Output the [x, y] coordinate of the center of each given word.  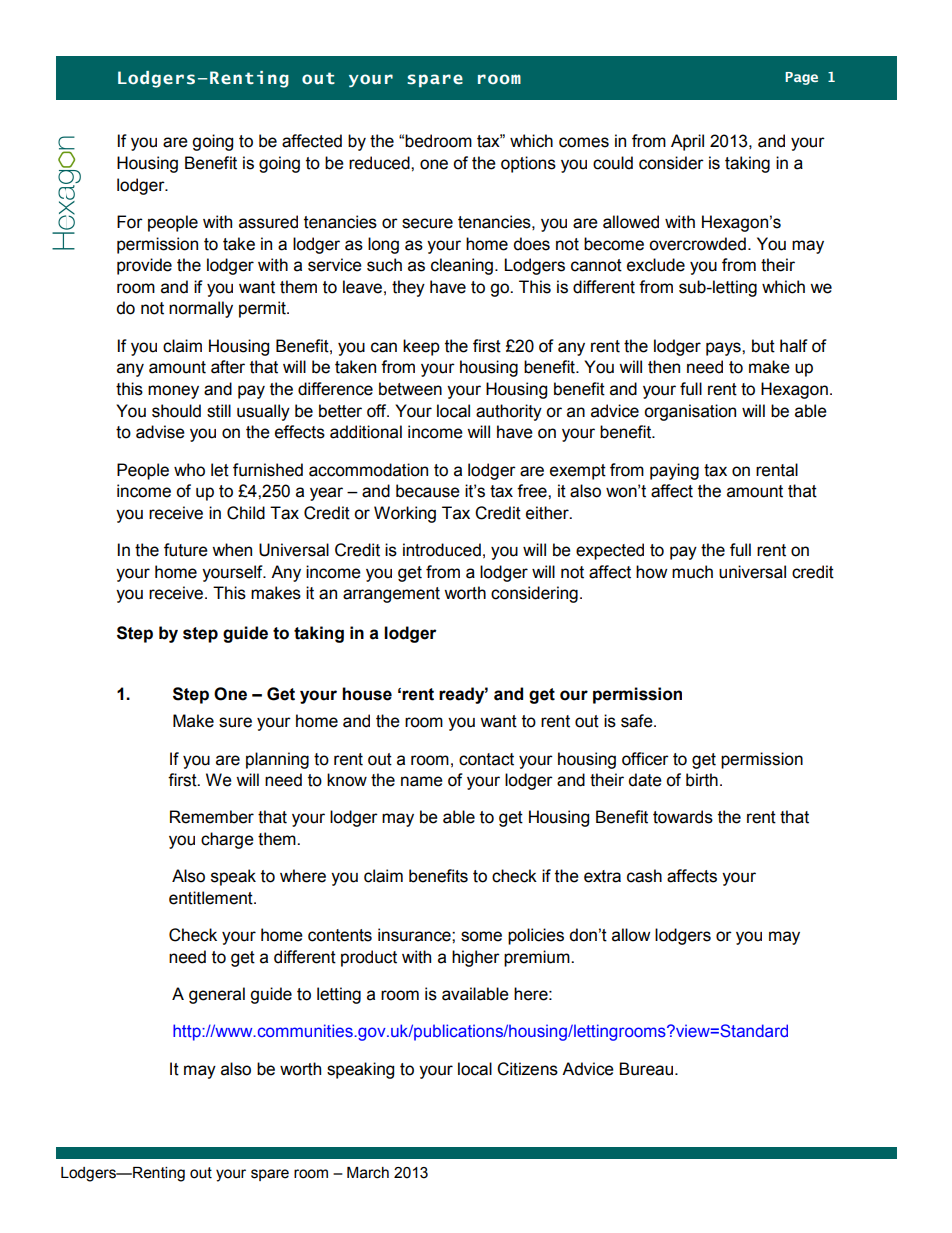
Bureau [646, 1069]
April [687, 142]
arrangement [391, 595]
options [528, 164]
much [692, 572]
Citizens [527, 1069]
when [232, 550]
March [368, 1173]
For [130, 222]
